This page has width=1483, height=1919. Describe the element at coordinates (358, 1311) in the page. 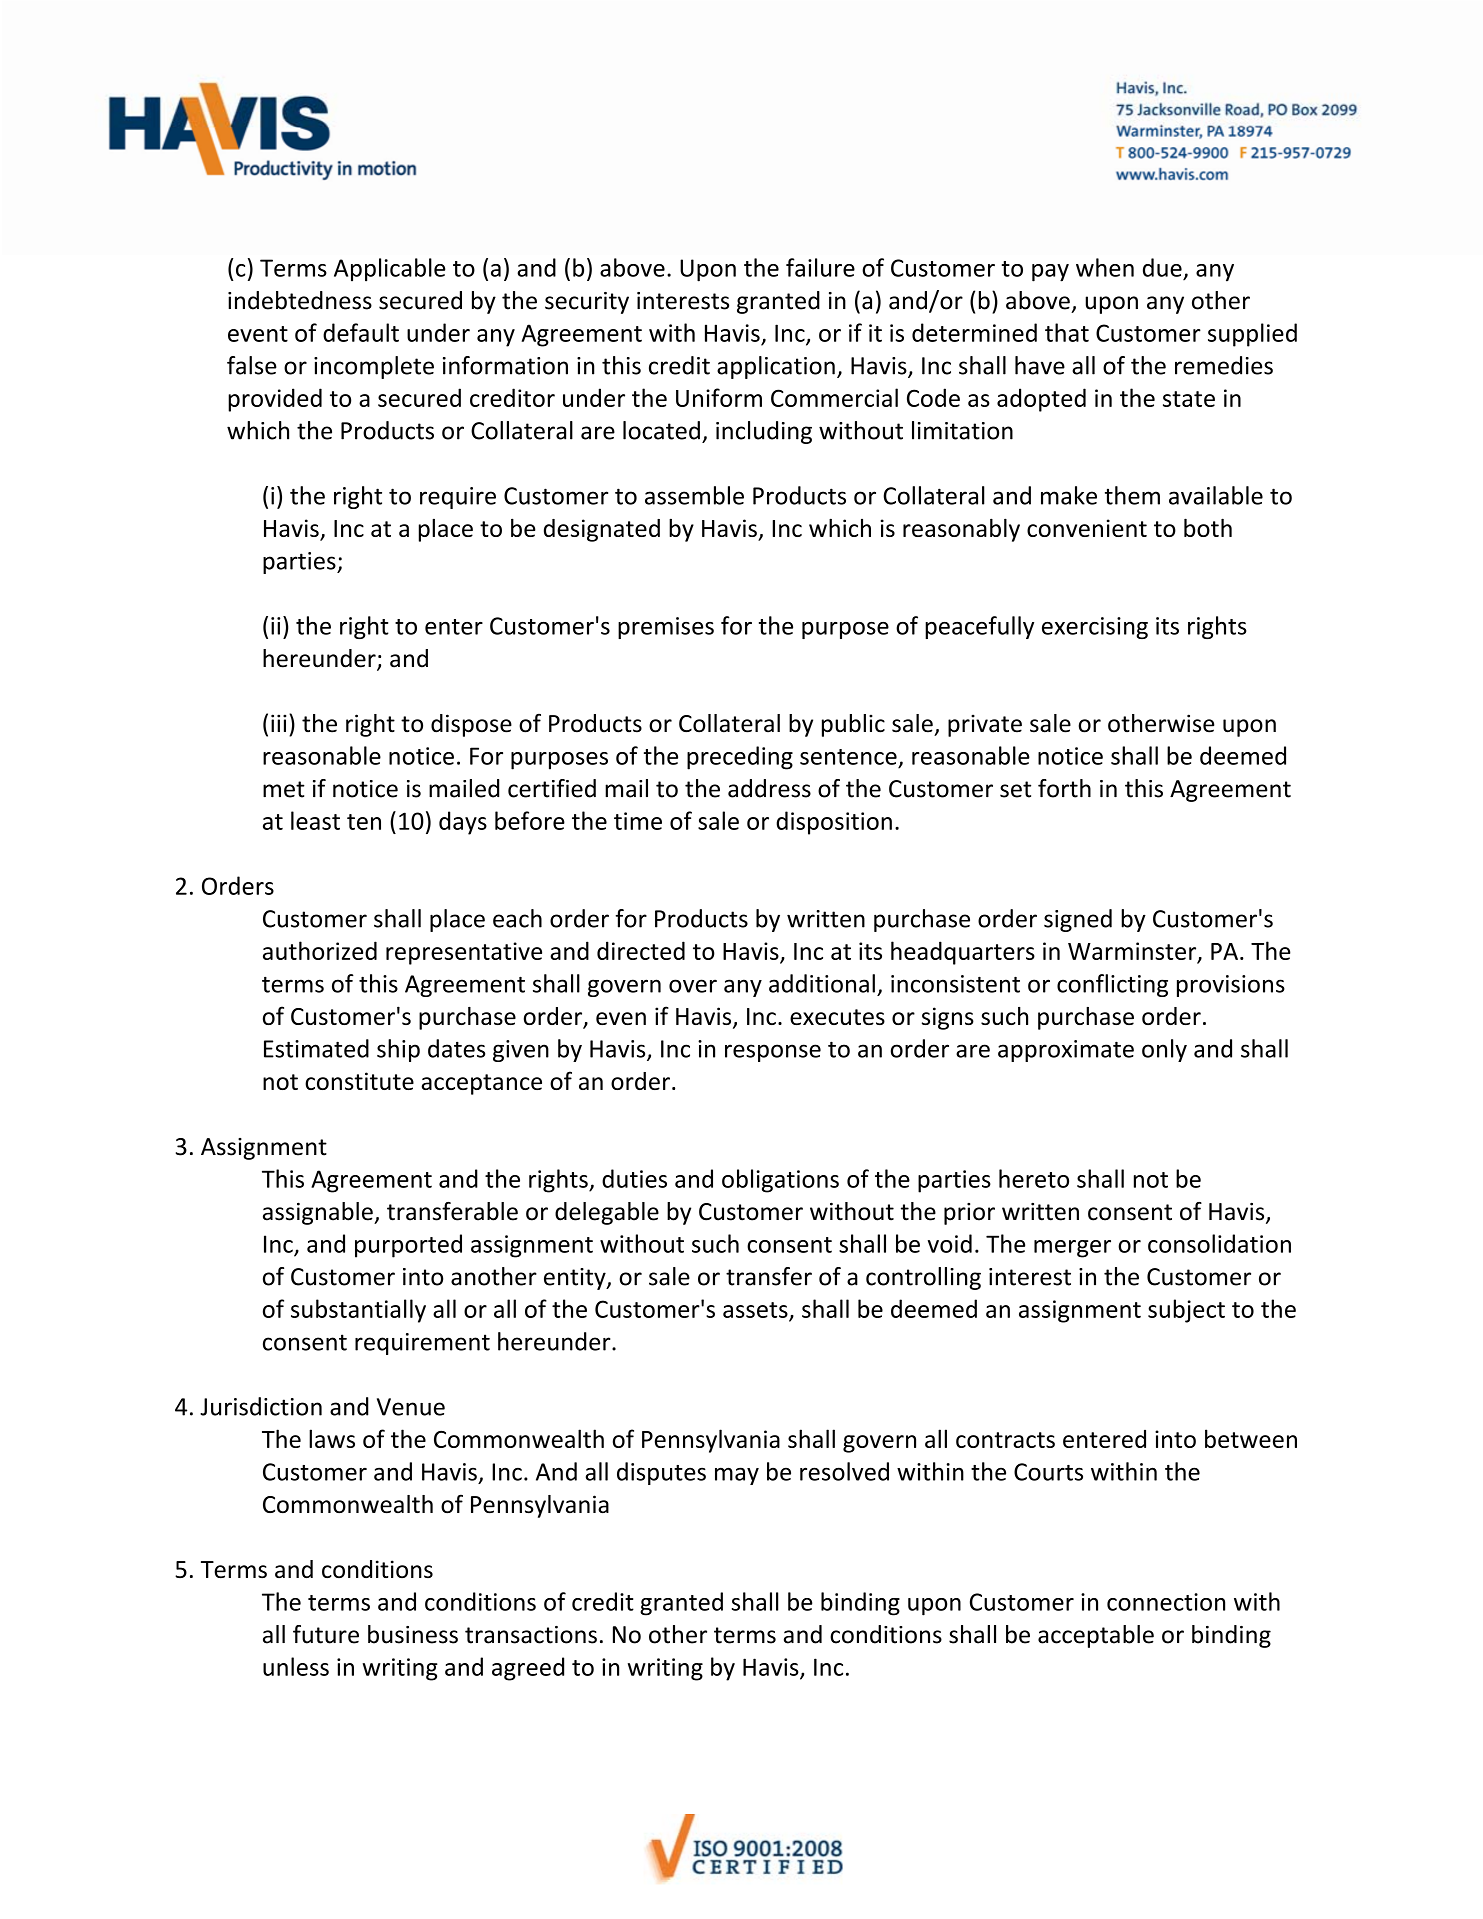

I see `substantially` at that location.
